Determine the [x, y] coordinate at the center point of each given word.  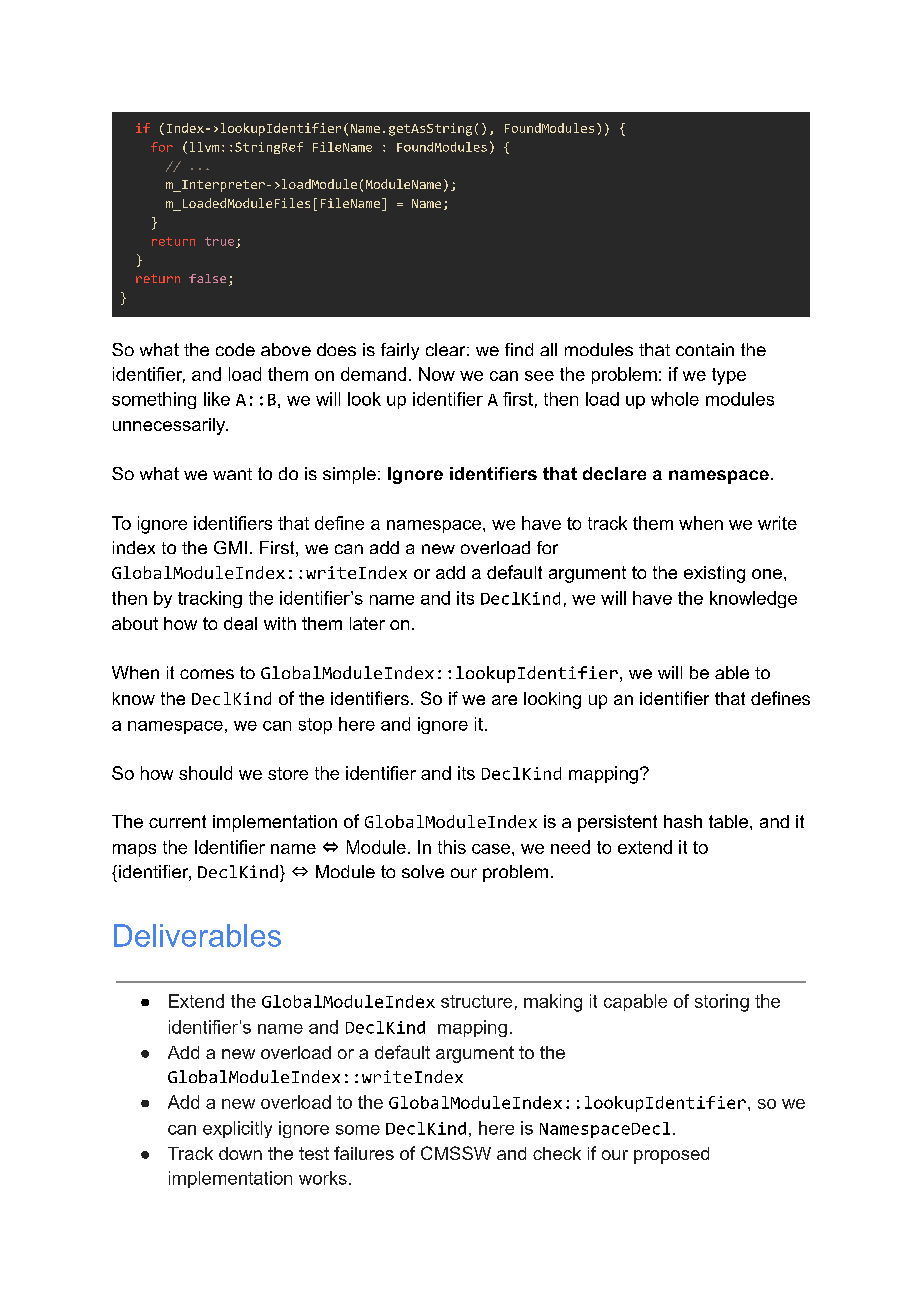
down [240, 1153]
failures [364, 1153]
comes [207, 674]
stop [315, 726]
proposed [671, 1155]
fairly [400, 351]
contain [705, 349]
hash [683, 821]
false [207, 278]
